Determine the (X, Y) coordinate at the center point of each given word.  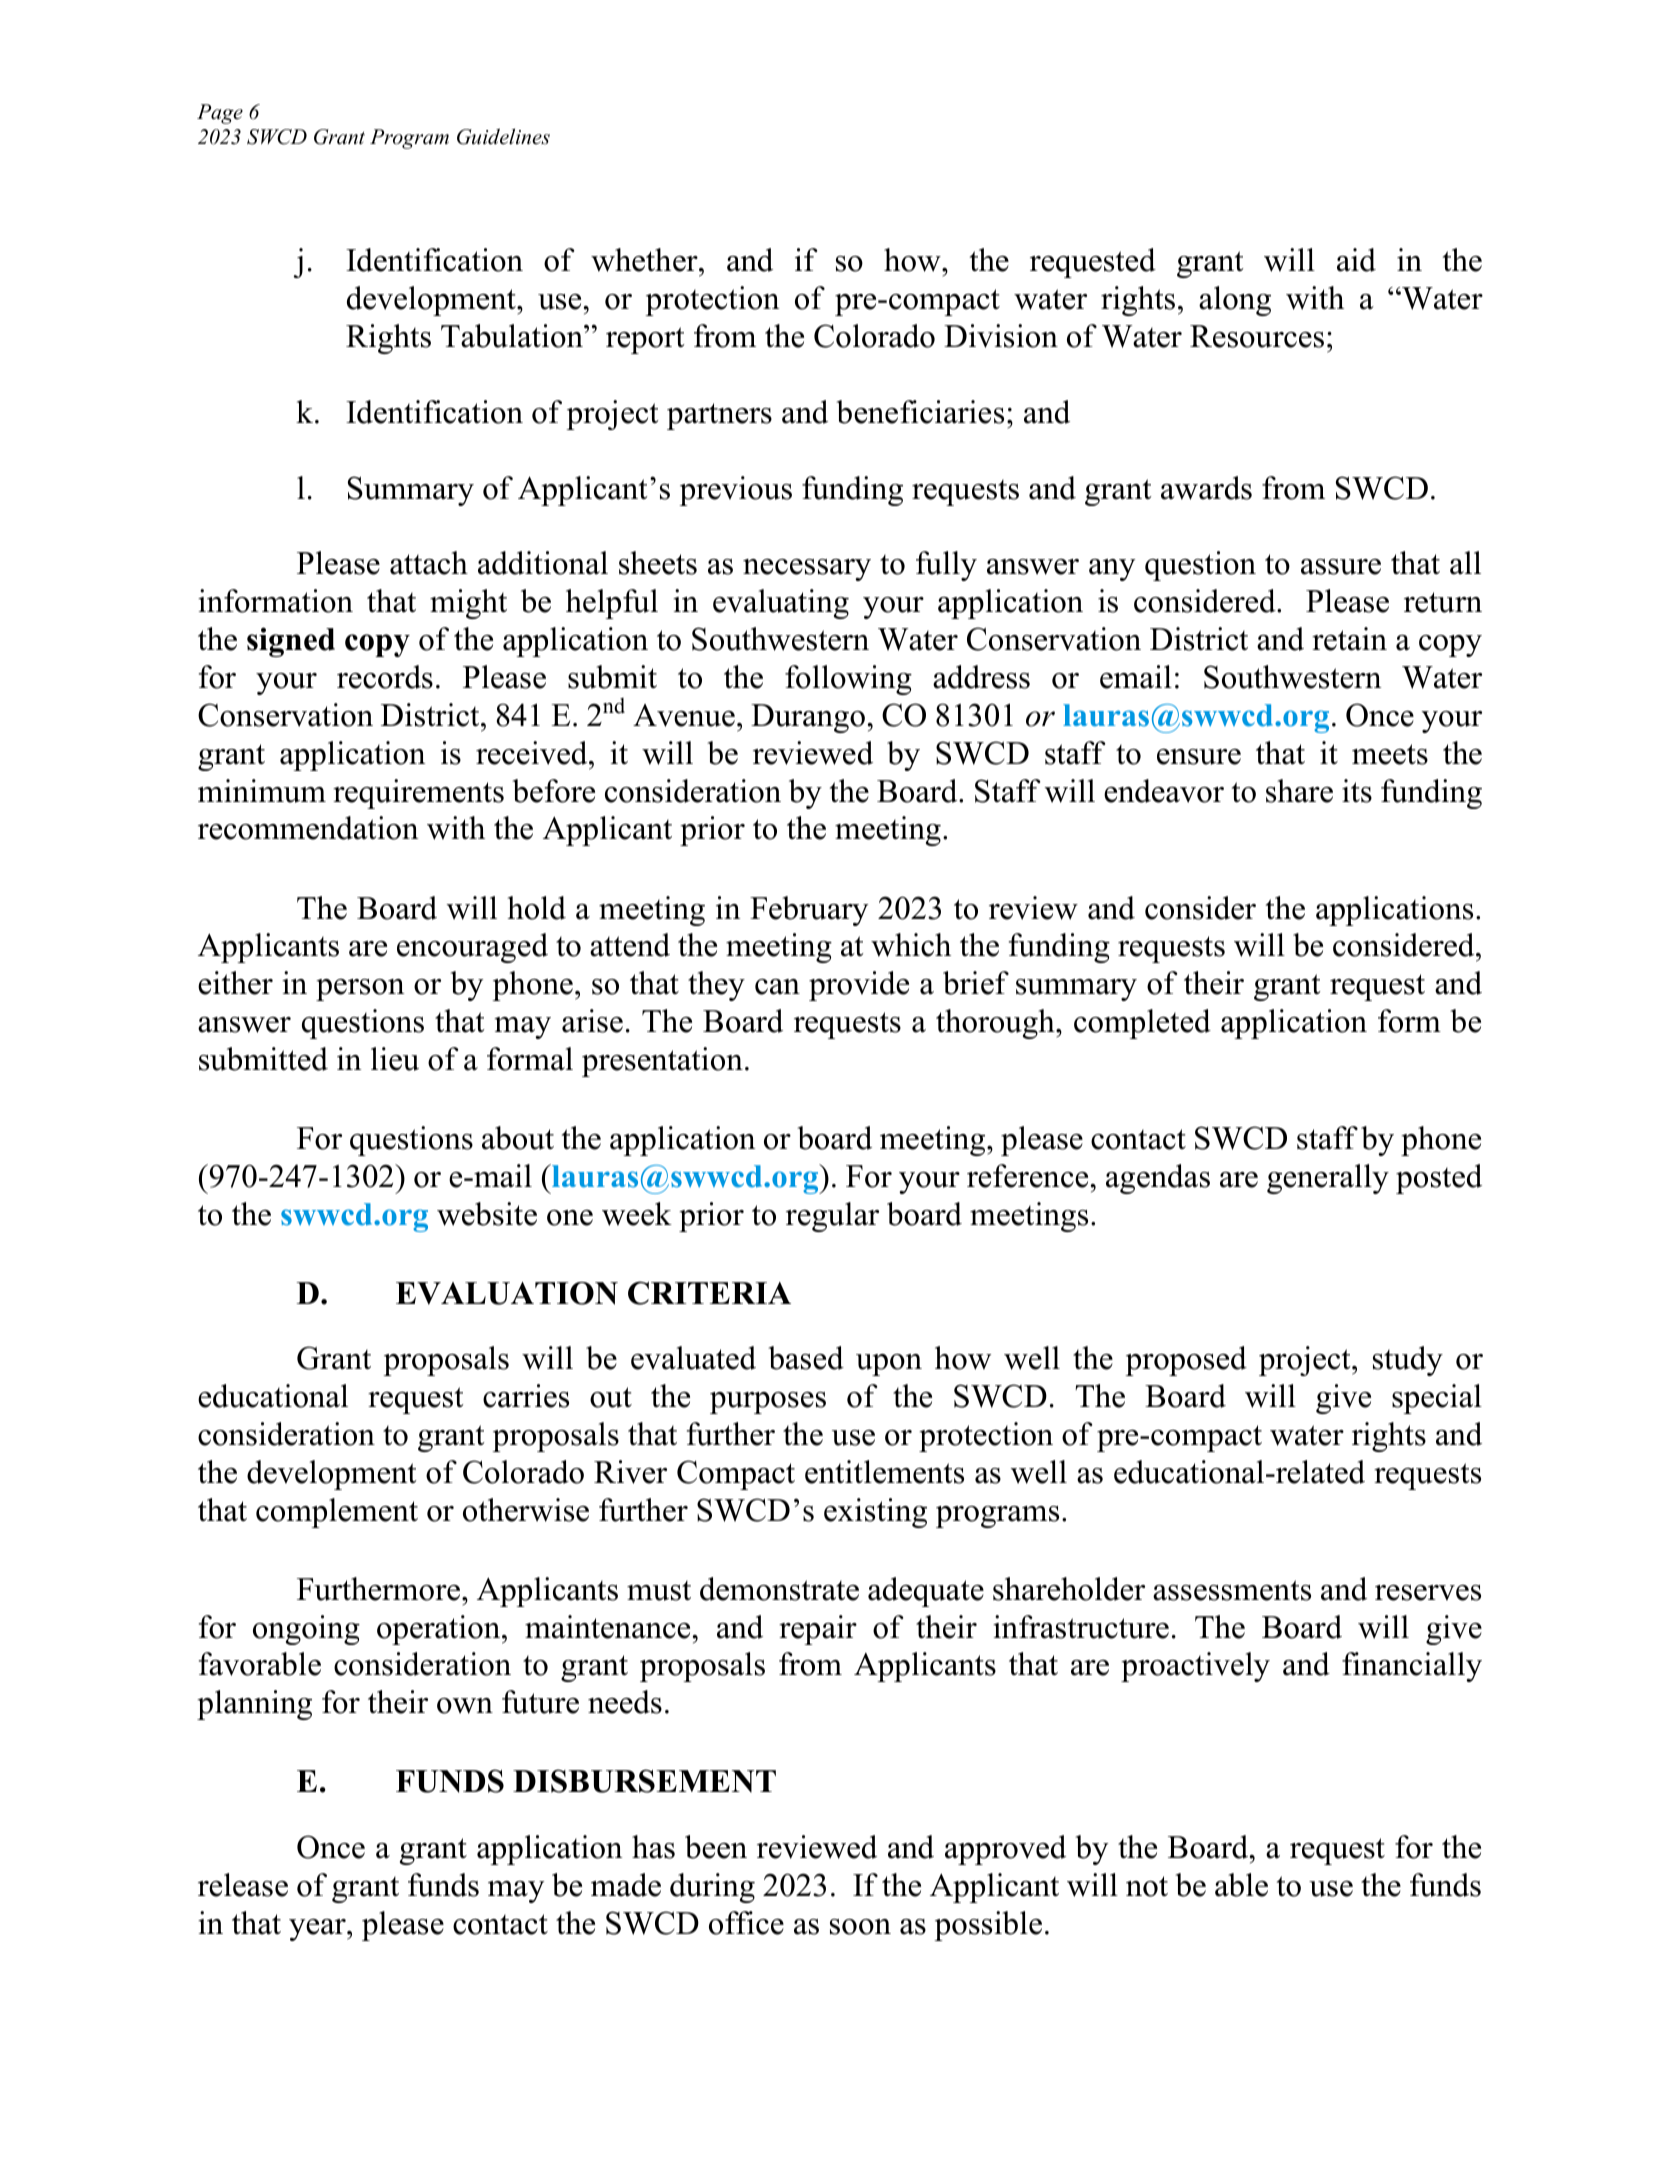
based (806, 1358)
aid (1356, 260)
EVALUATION (507, 1293)
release (243, 1885)
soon (860, 1927)
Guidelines (503, 136)
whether (645, 260)
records (385, 677)
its (1357, 791)
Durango (808, 718)
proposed (1186, 1361)
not (1147, 1886)
